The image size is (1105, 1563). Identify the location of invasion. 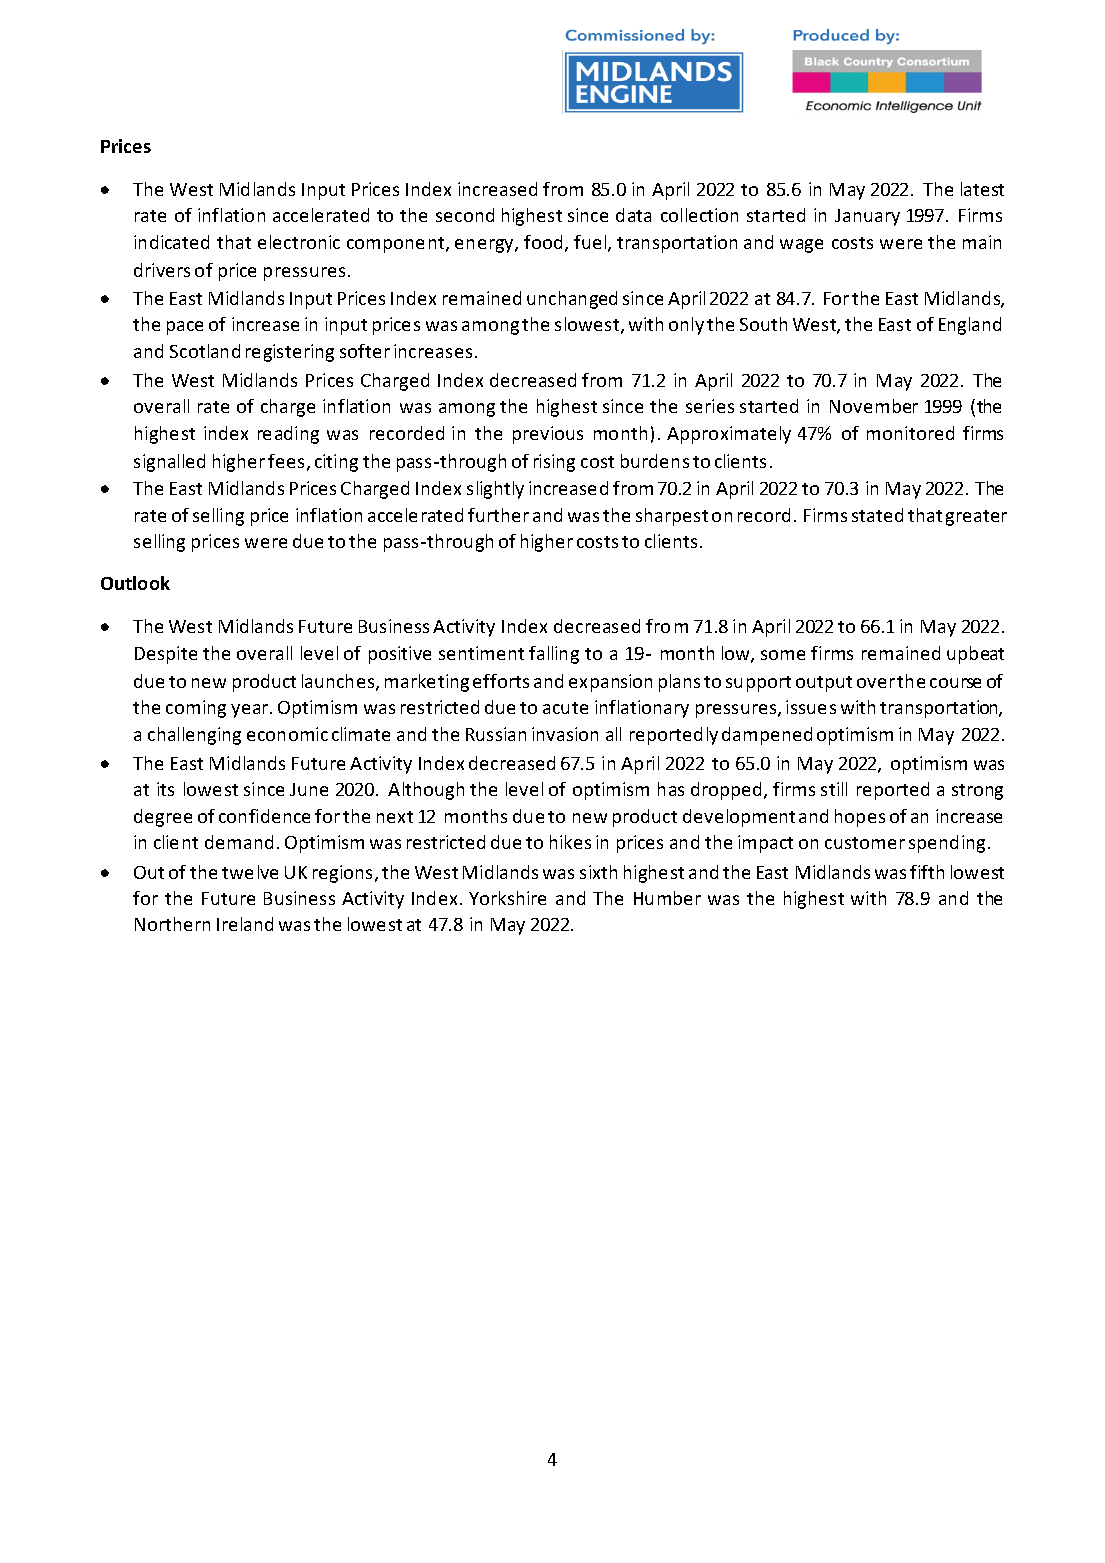
(565, 734).
